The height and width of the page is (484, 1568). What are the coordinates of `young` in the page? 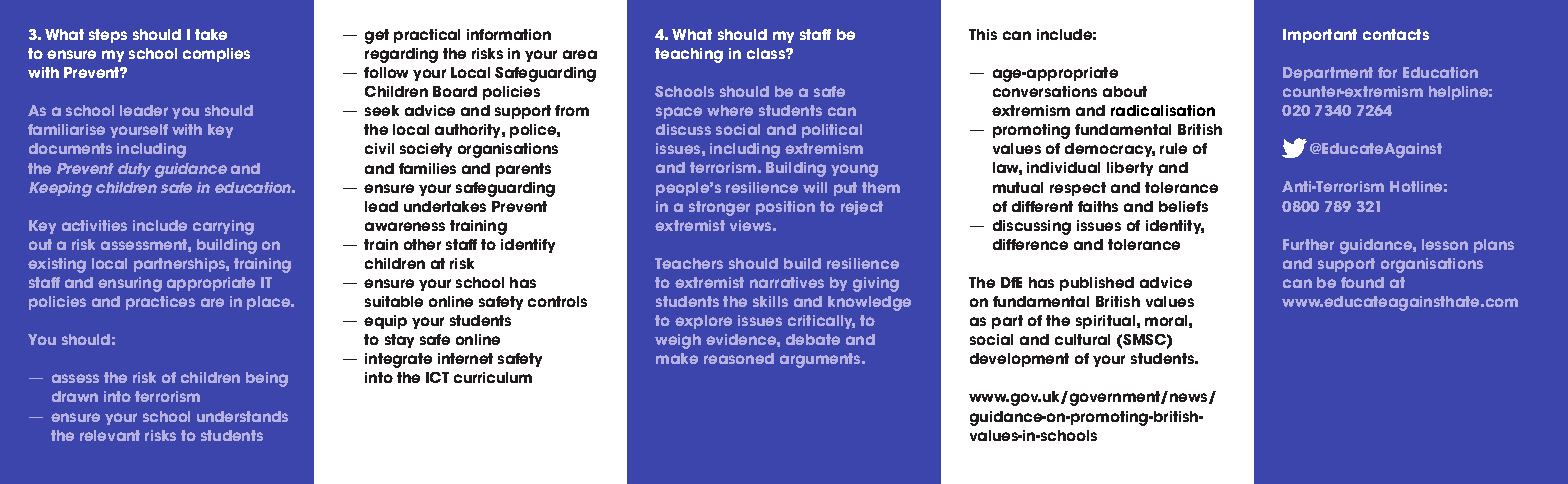 It's located at (854, 170).
